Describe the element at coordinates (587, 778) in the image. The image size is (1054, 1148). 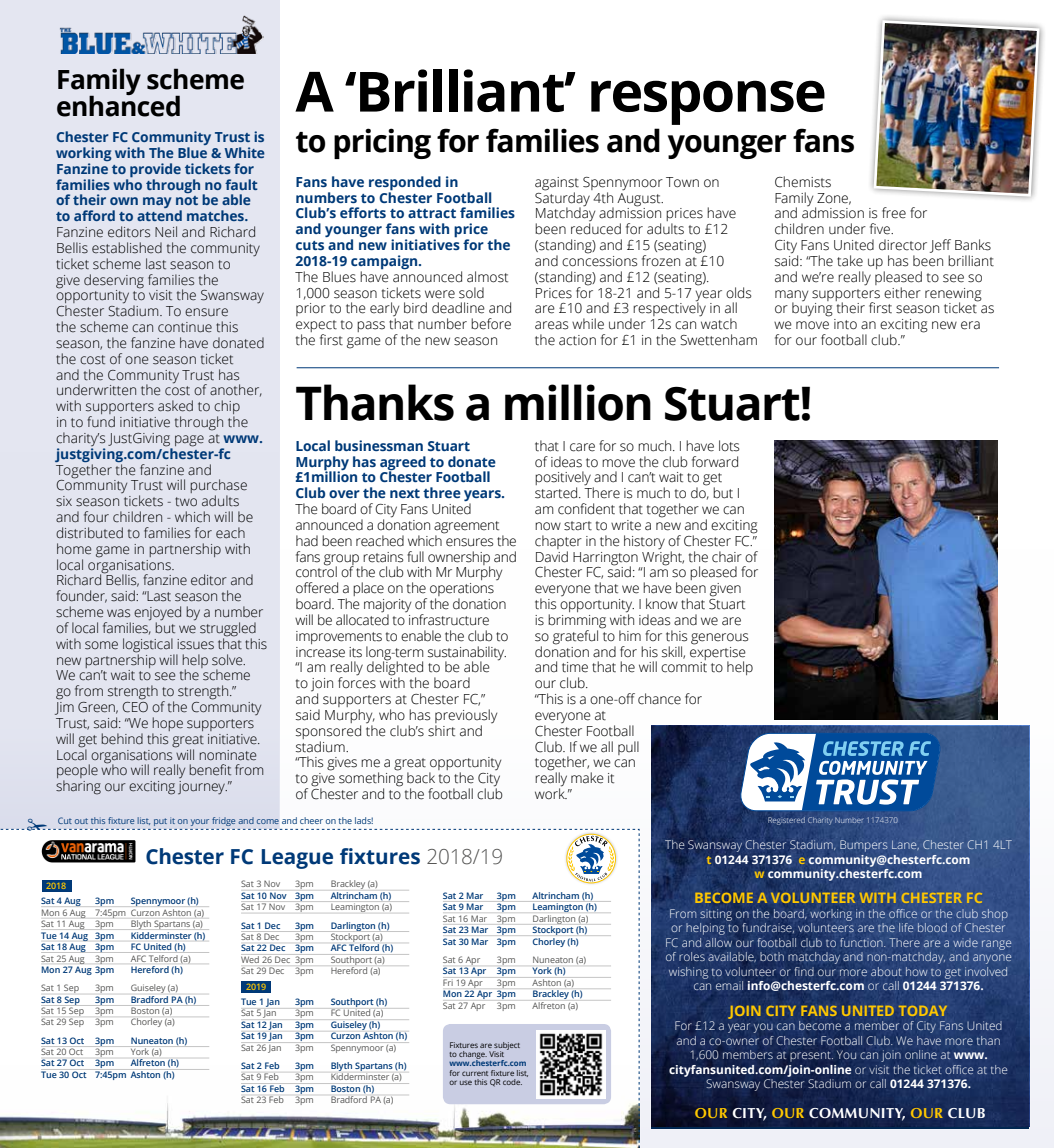
I see `make` at that location.
